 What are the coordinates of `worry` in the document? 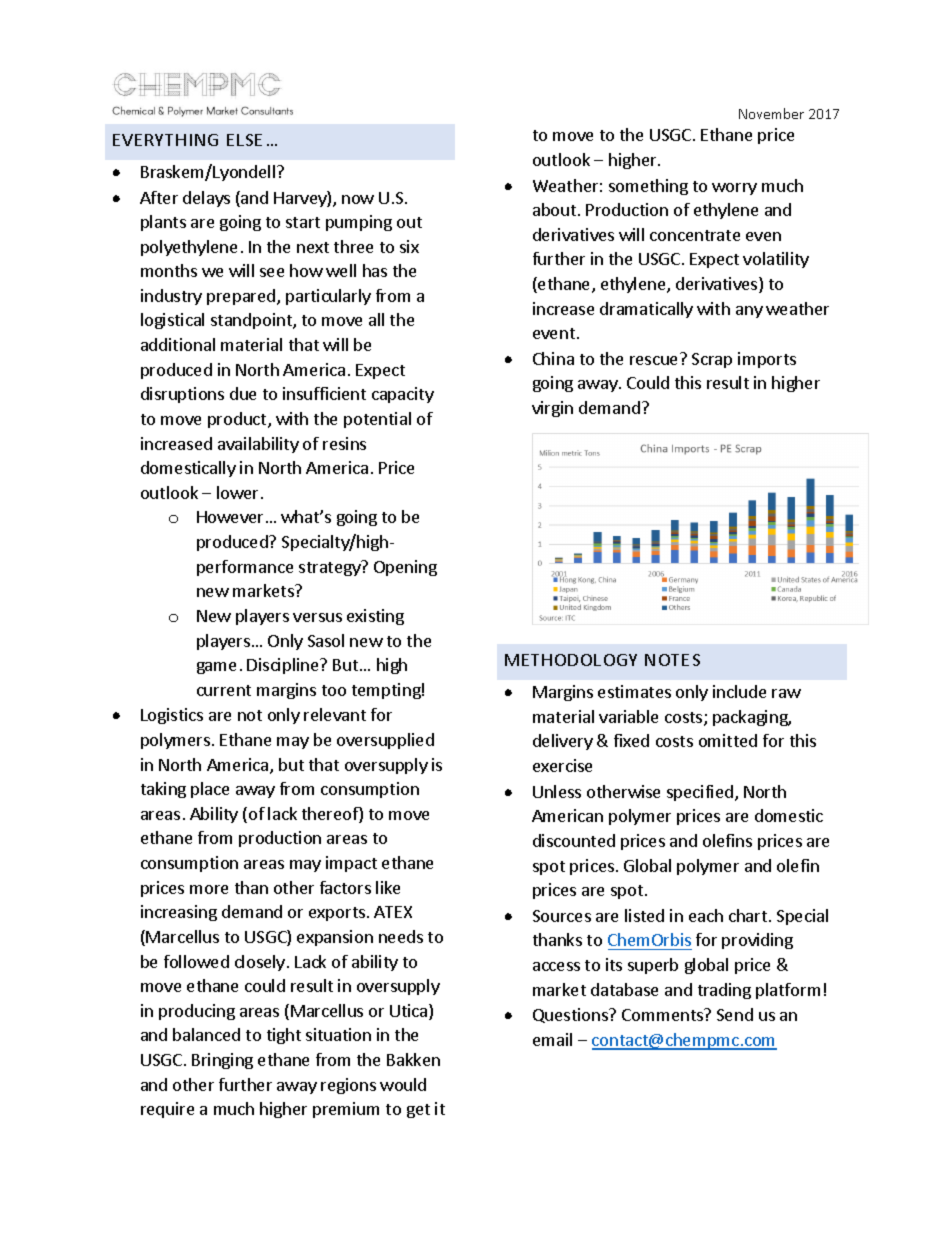 It's located at (734, 189).
